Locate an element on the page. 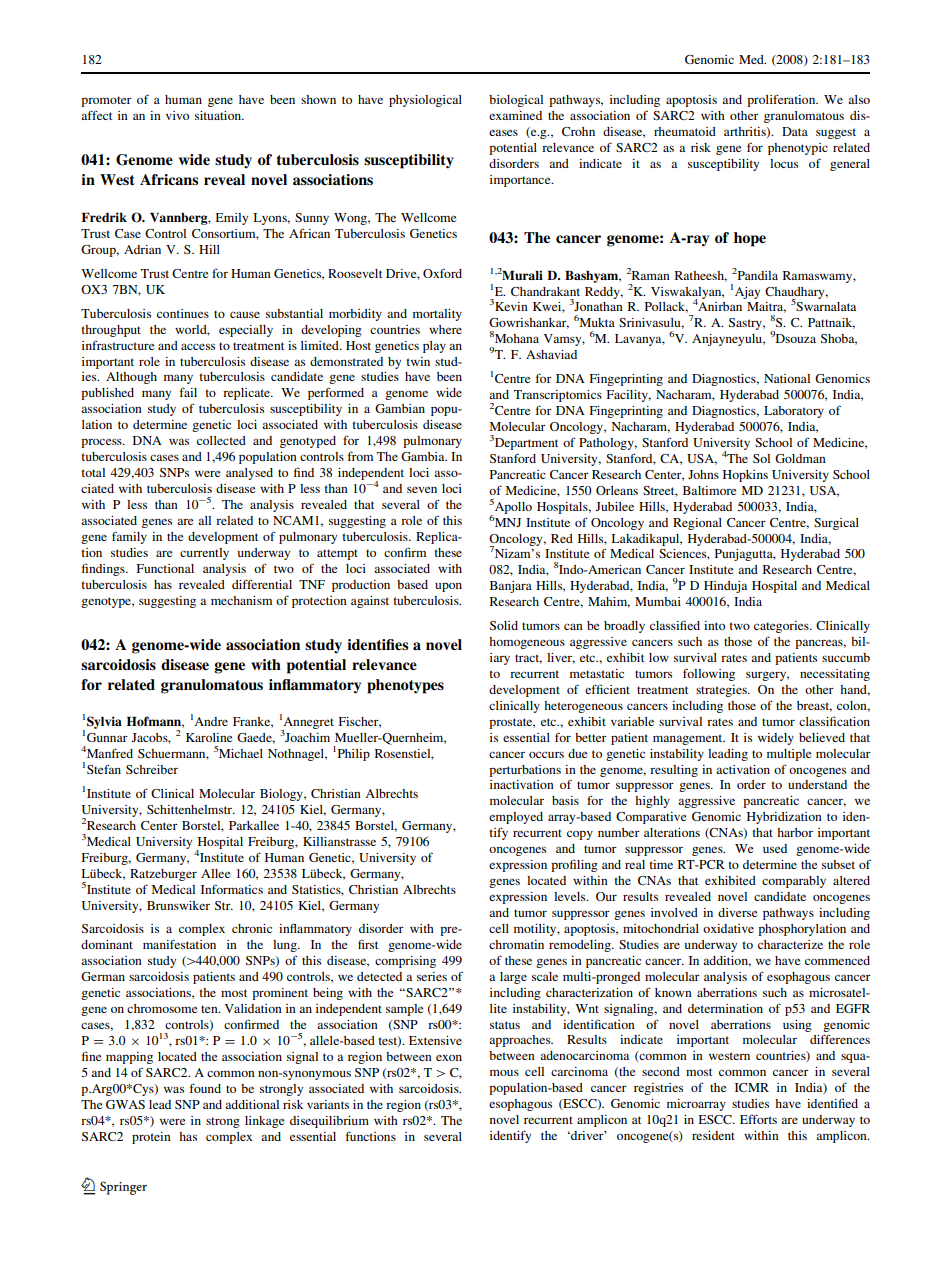 Image resolution: width=952 pixels, height=1265 pixels. play is located at coordinates (434, 347).
